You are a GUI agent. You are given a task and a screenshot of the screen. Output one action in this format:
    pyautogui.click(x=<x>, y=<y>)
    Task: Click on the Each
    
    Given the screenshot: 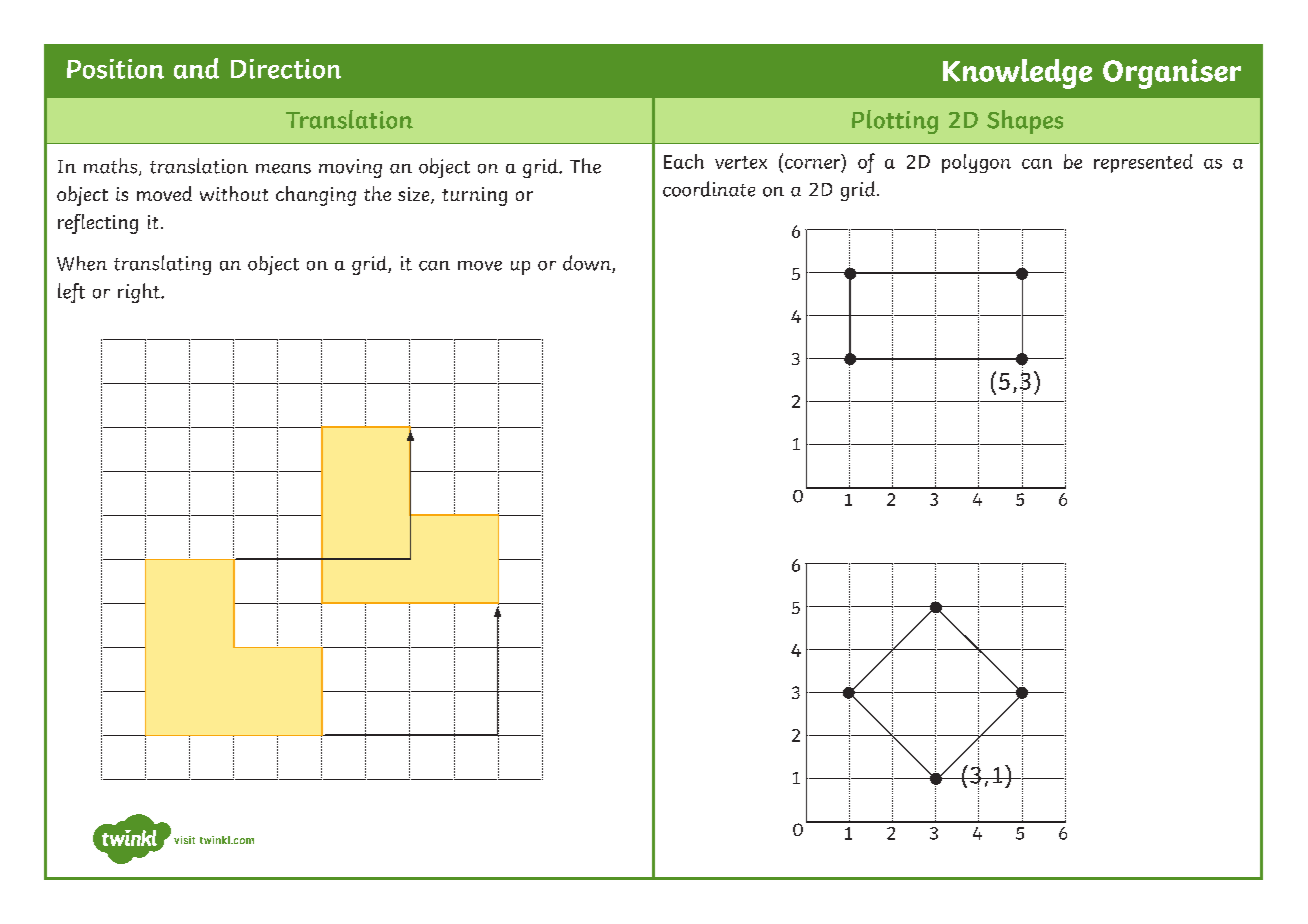 What is the action you would take?
    pyautogui.click(x=684, y=161)
